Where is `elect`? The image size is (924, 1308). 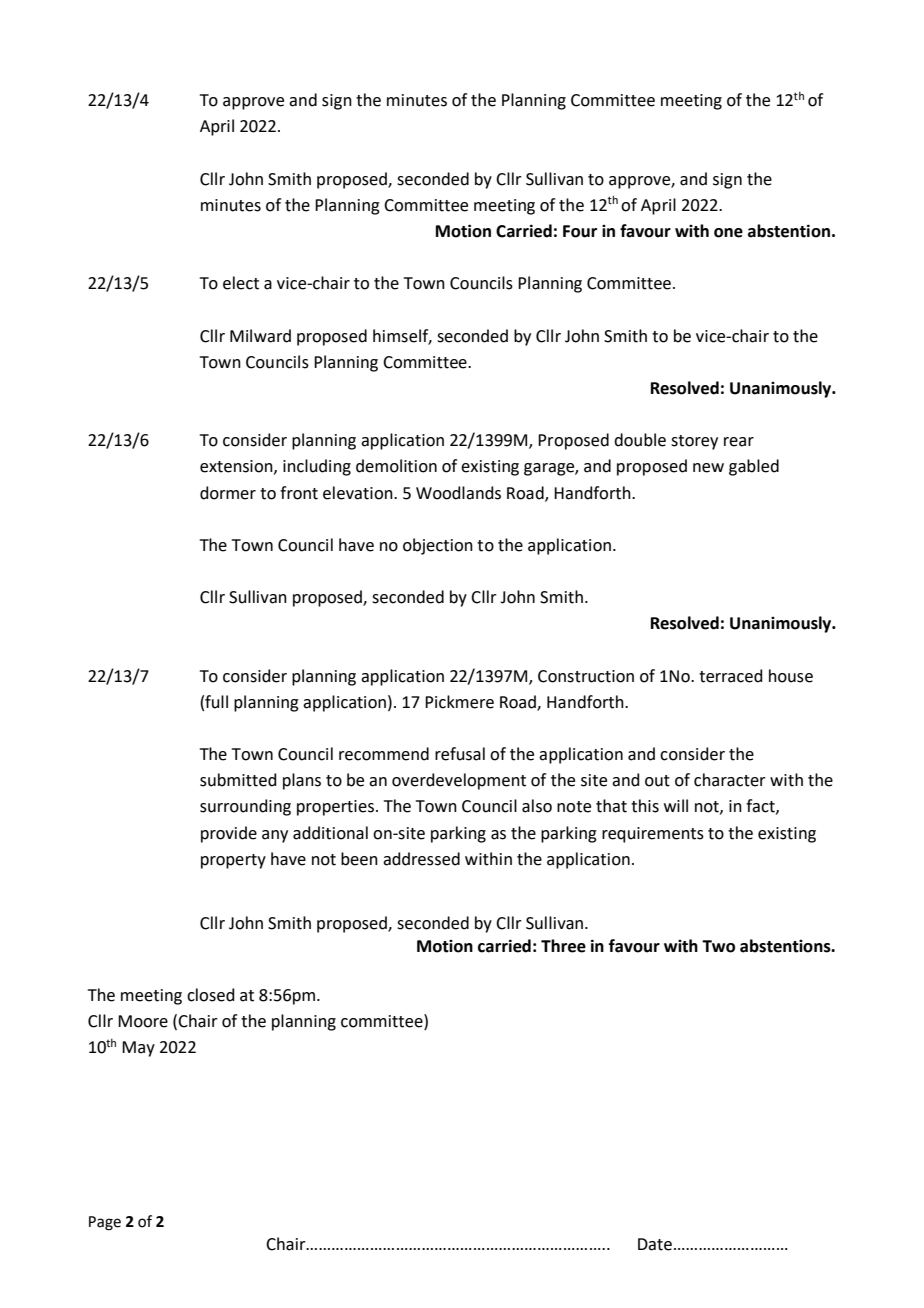
elect is located at coordinates (241, 283).
